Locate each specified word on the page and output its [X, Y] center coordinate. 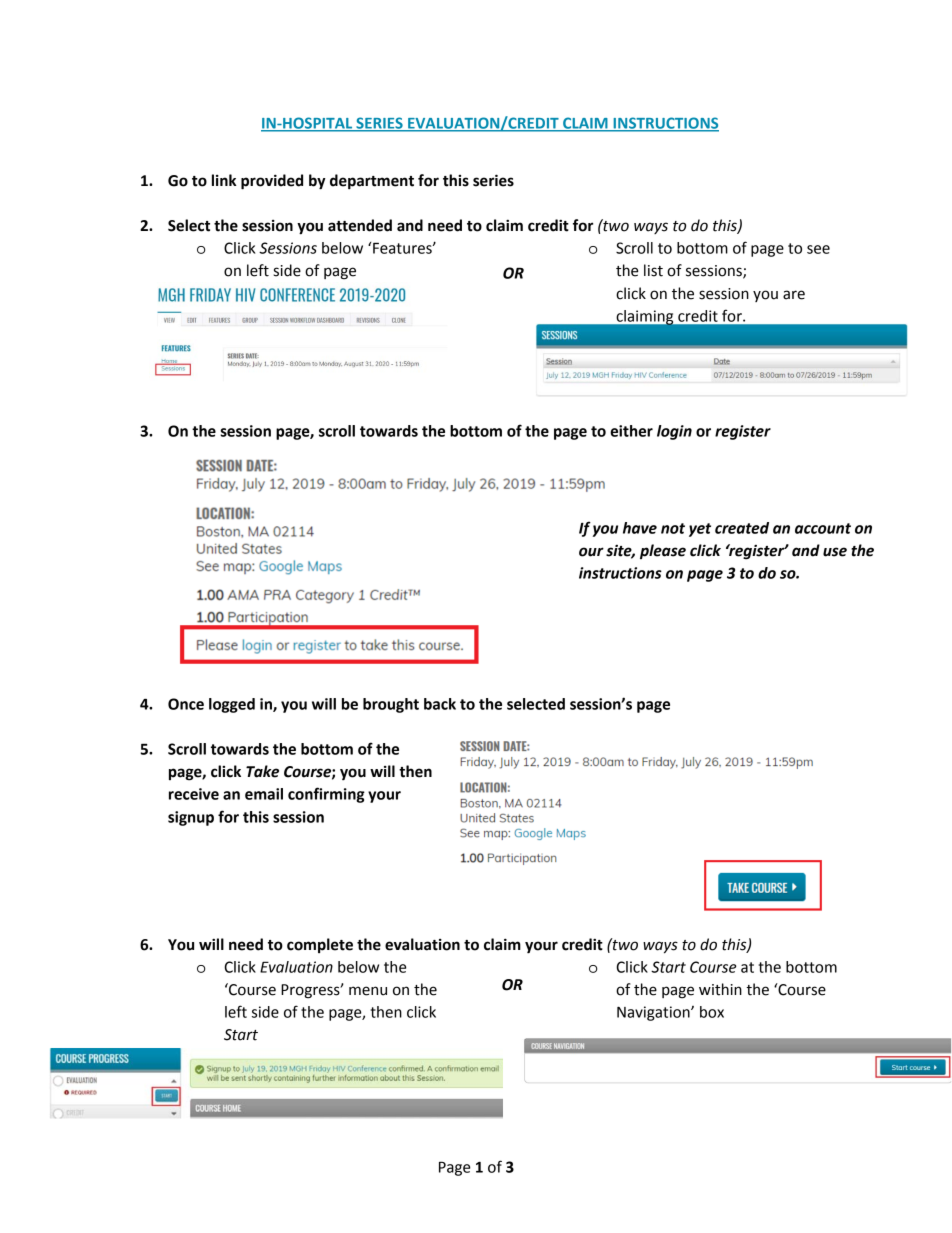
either [631, 431]
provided [272, 182]
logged [232, 705]
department [372, 182]
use [835, 552]
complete [320, 945]
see [818, 249]
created [742, 528]
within [720, 989]
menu [368, 991]
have [640, 528]
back [440, 704]
